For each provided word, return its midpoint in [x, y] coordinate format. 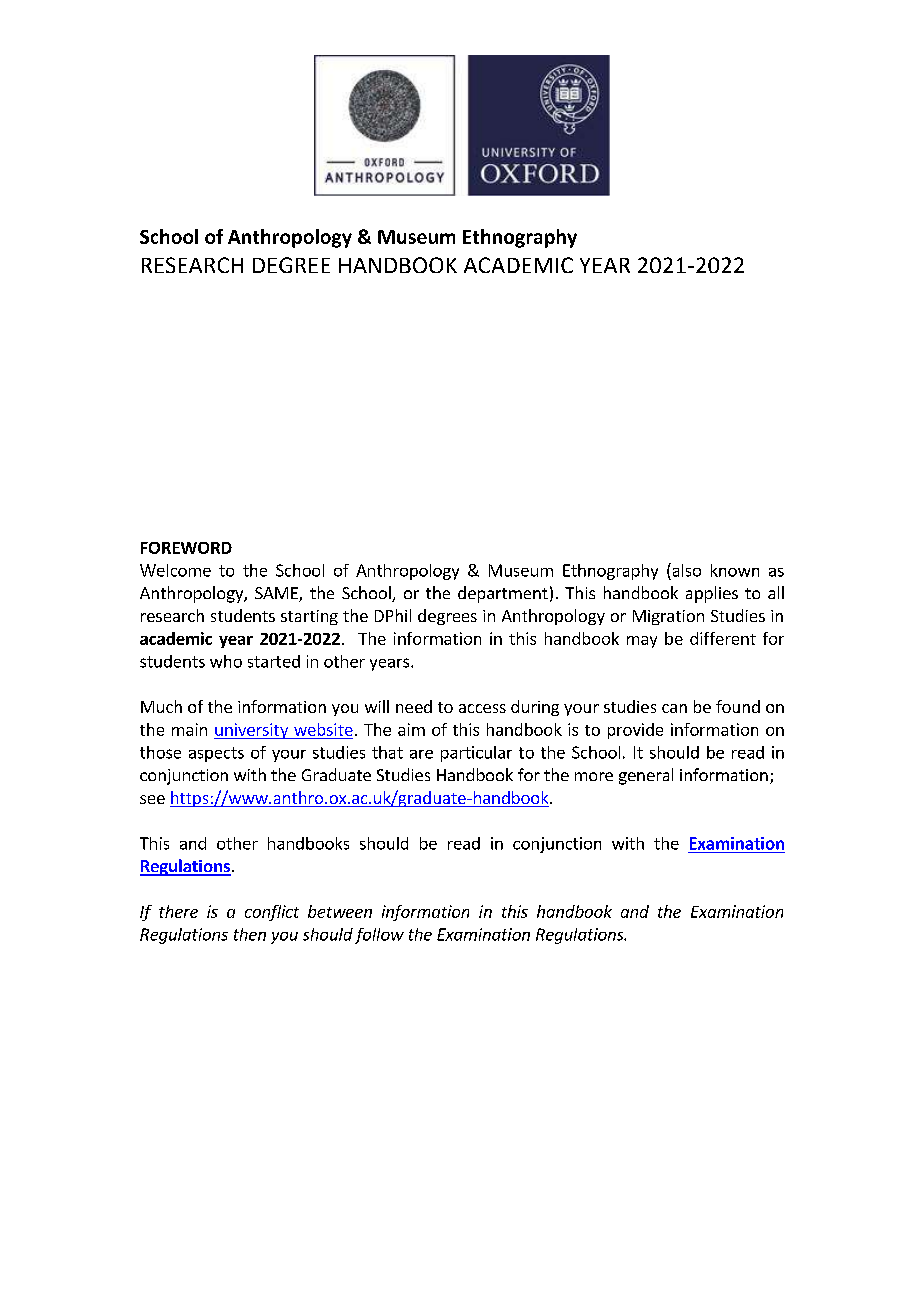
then [250, 934]
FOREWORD [186, 548]
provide [635, 731]
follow [379, 936]
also [685, 570]
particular [476, 754]
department [503, 594]
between [340, 911]
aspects [216, 754]
